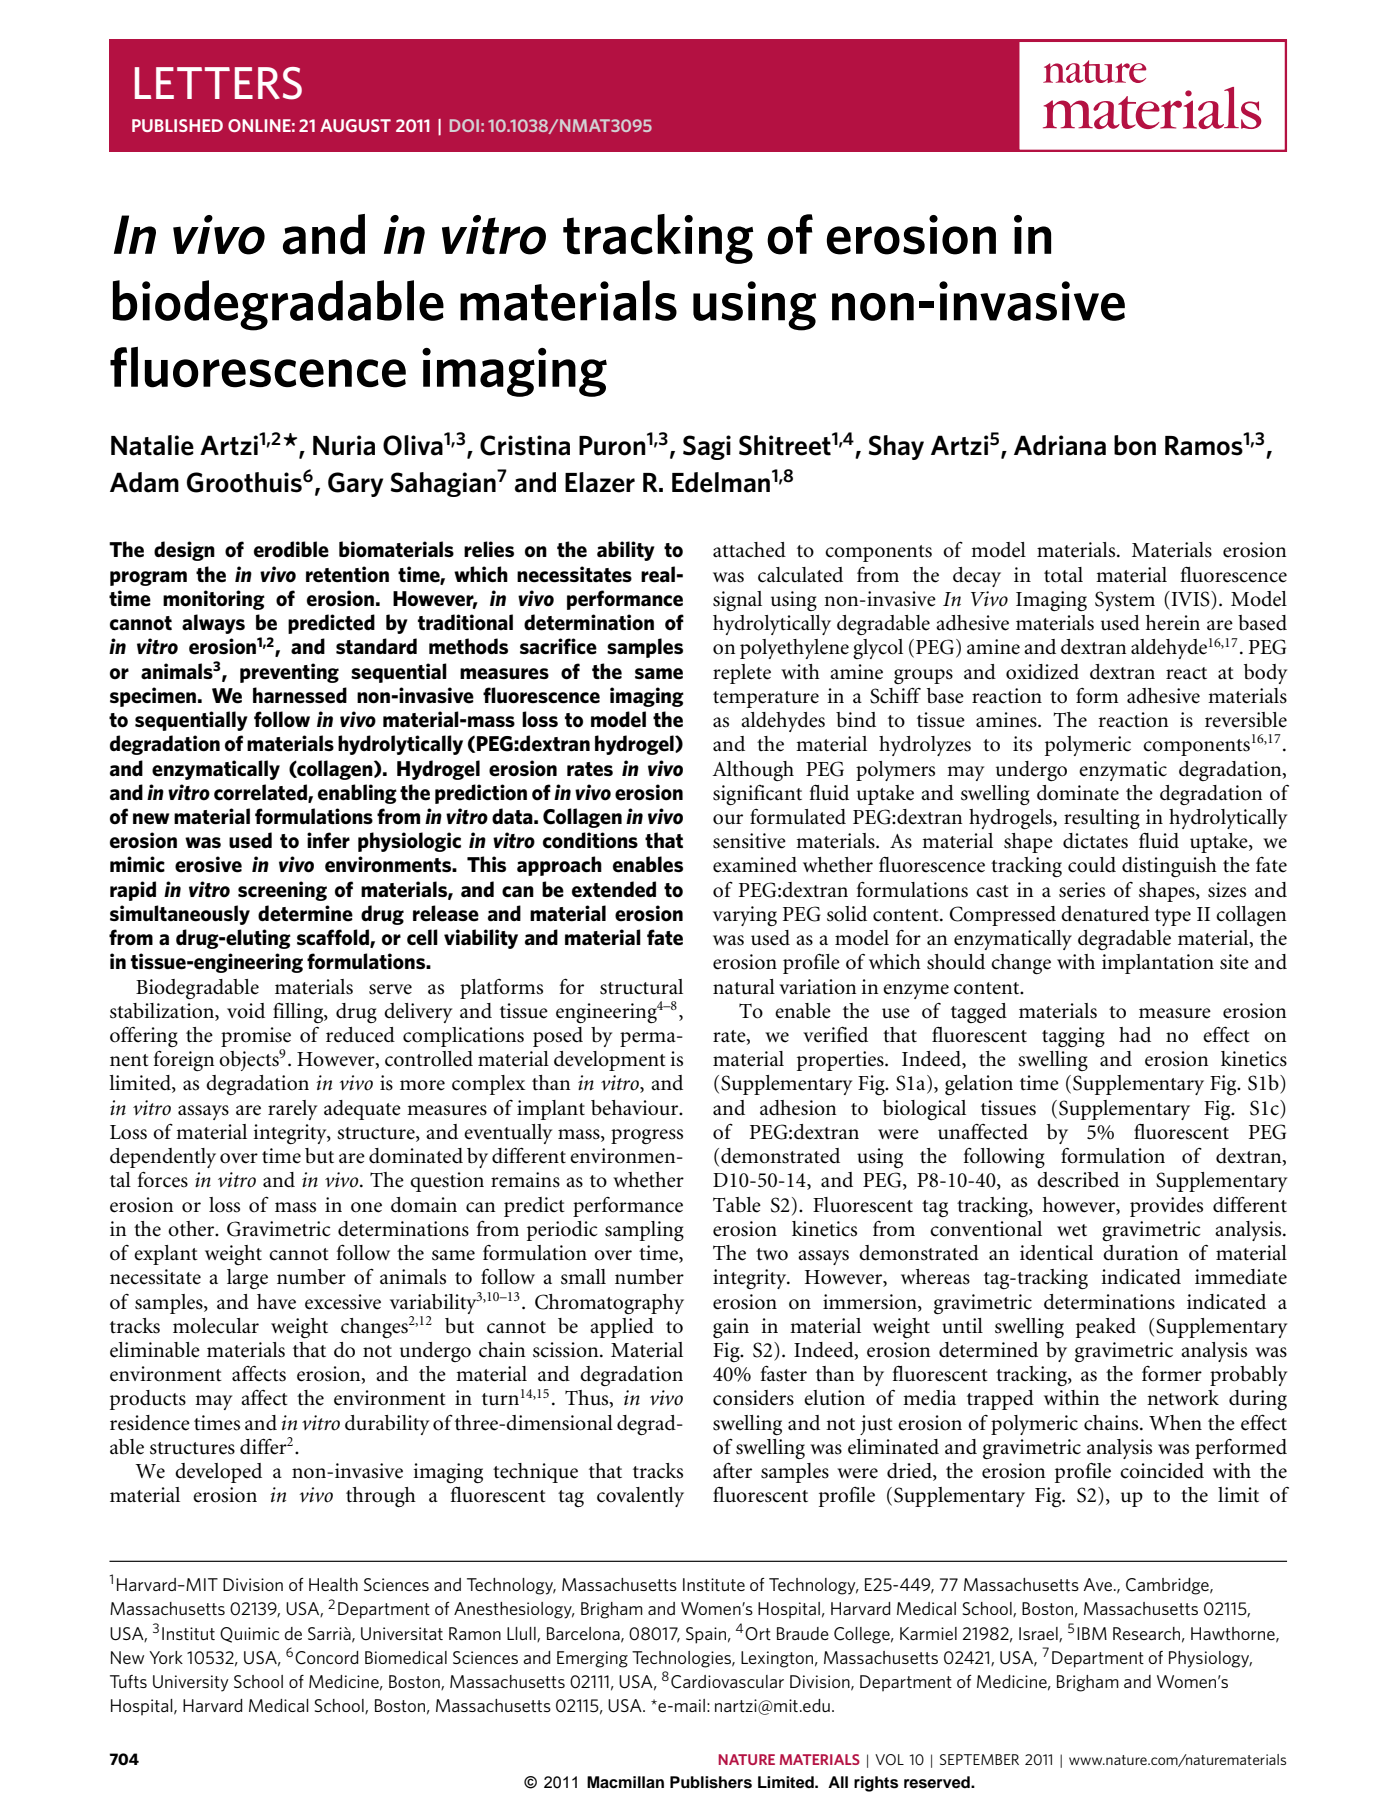 This screenshot has height=1812, width=1379. I want to click on peaked, so click(1106, 1328).
